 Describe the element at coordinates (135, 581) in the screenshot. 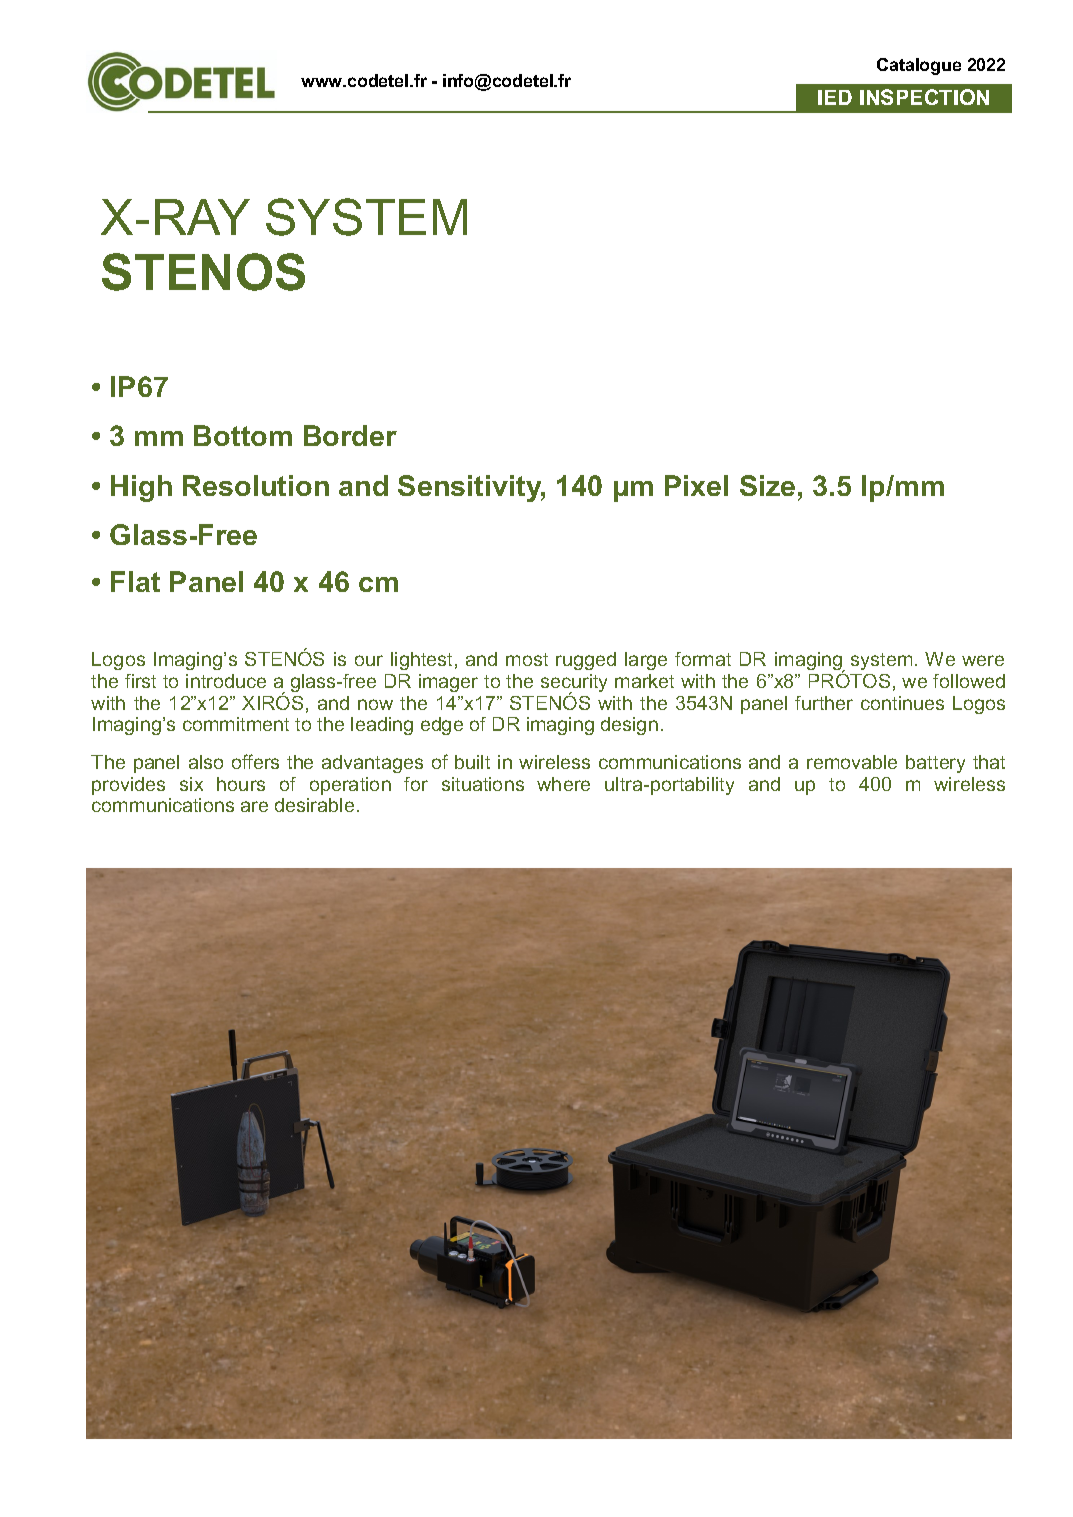

I see `Flat` at that location.
